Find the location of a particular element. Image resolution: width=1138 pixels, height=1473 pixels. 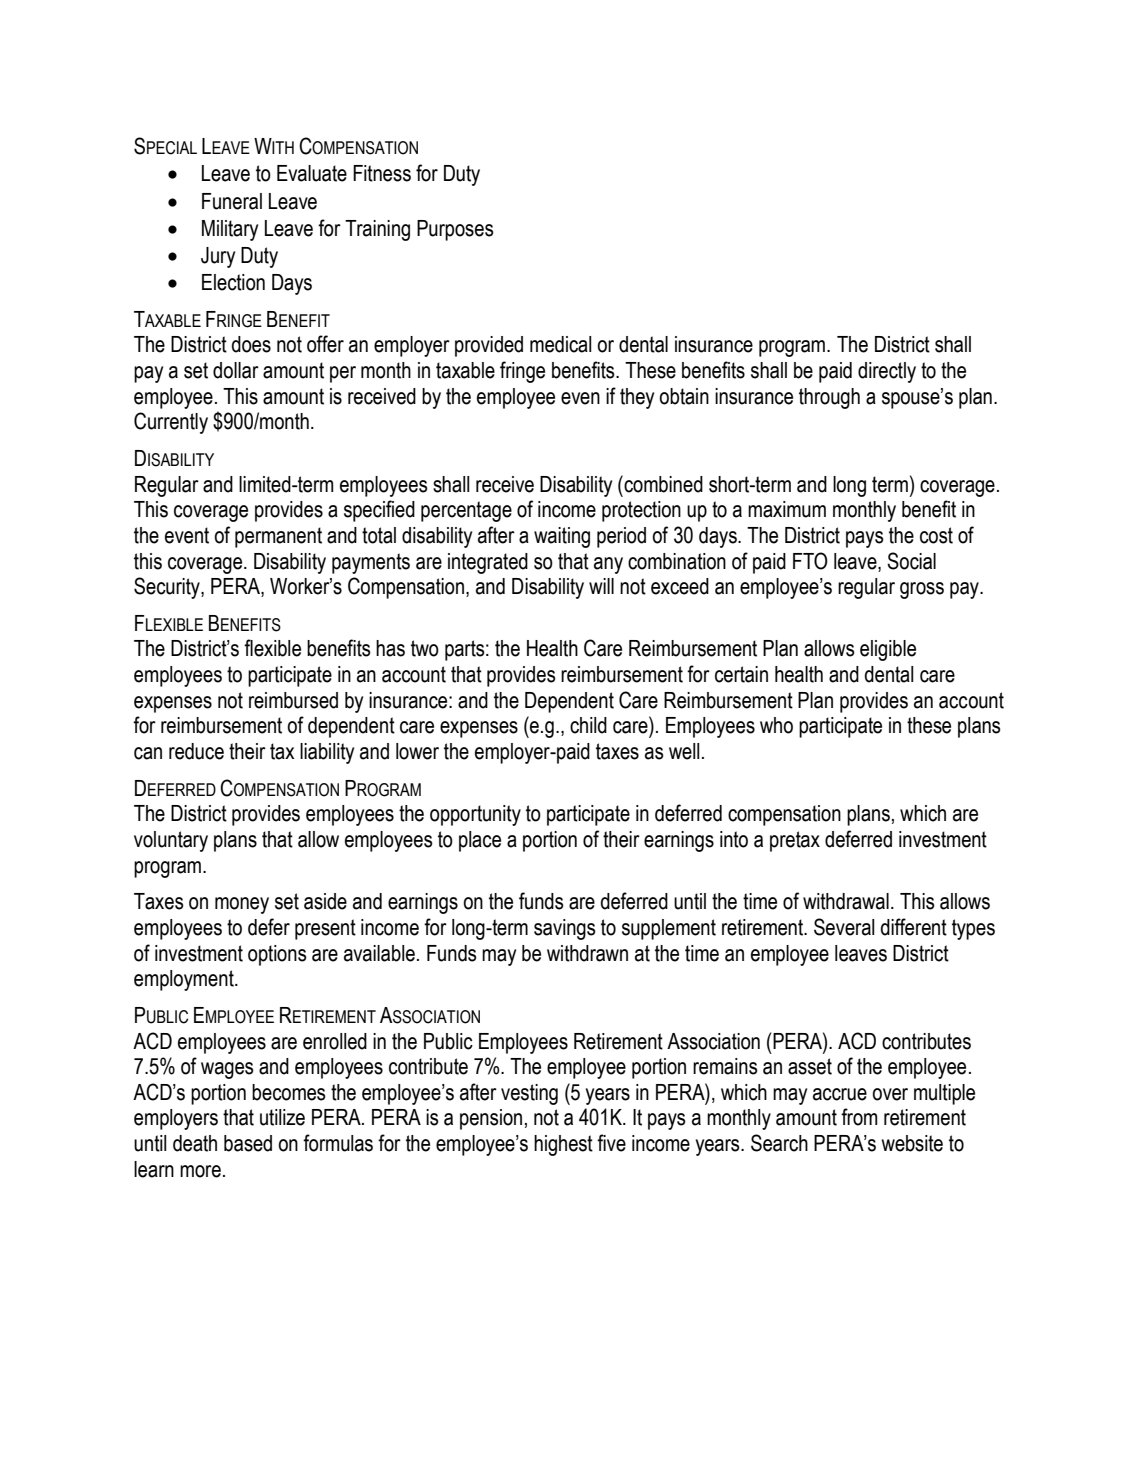

voluntary is located at coordinates (171, 841).
